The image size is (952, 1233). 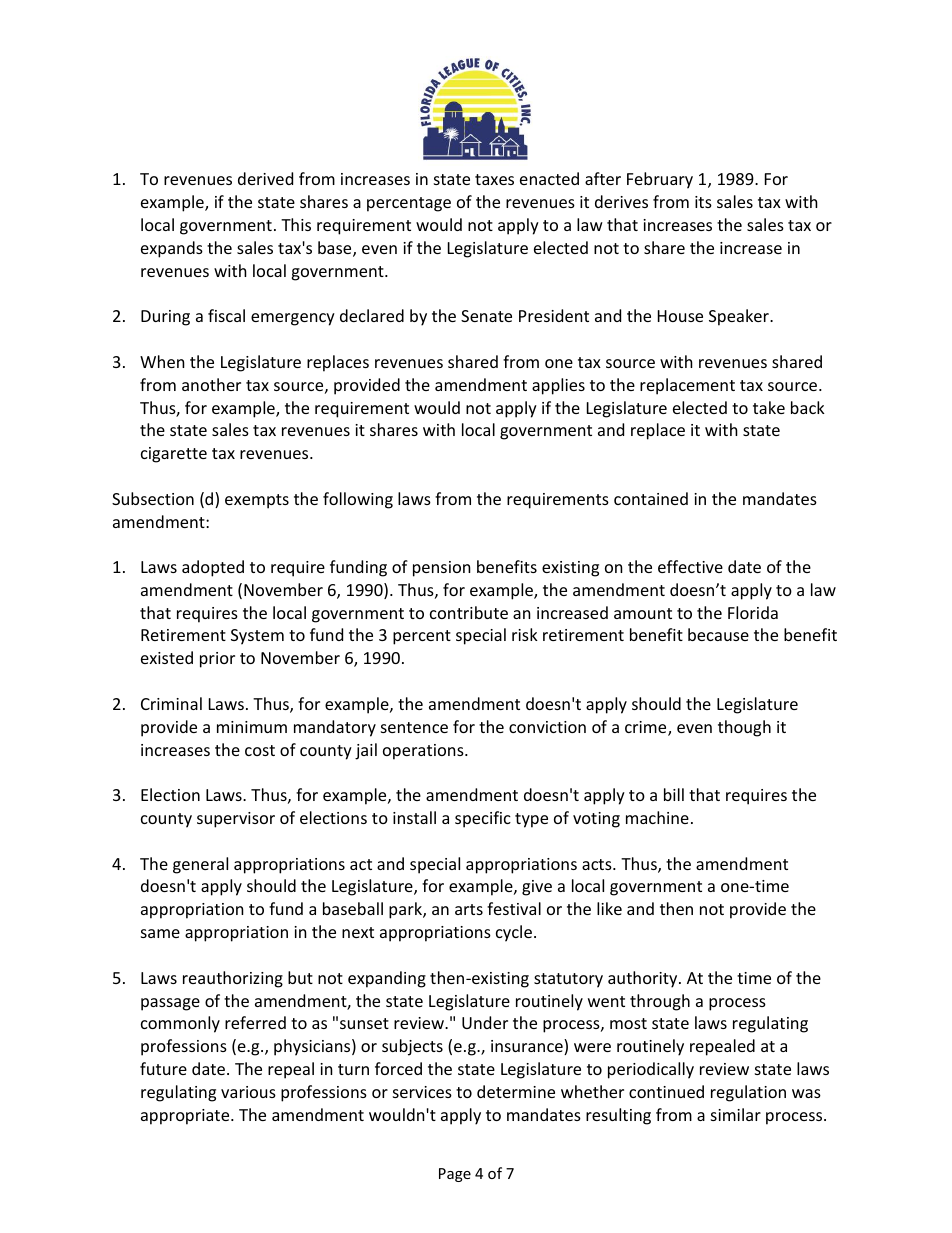 I want to click on cycle, so click(x=514, y=933).
